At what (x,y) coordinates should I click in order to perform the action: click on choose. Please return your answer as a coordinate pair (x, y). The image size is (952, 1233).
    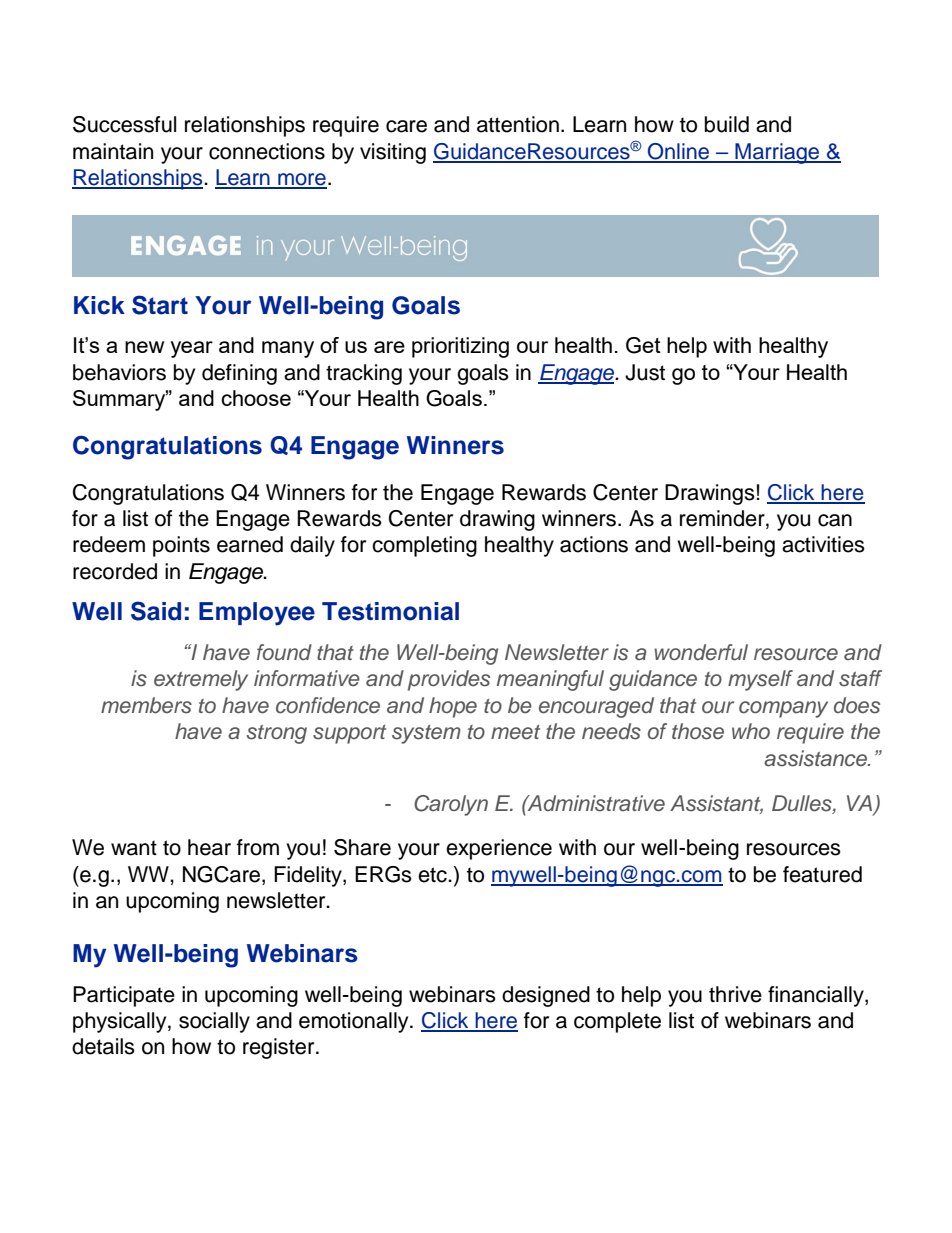
    Looking at the image, I should click on (256, 398).
